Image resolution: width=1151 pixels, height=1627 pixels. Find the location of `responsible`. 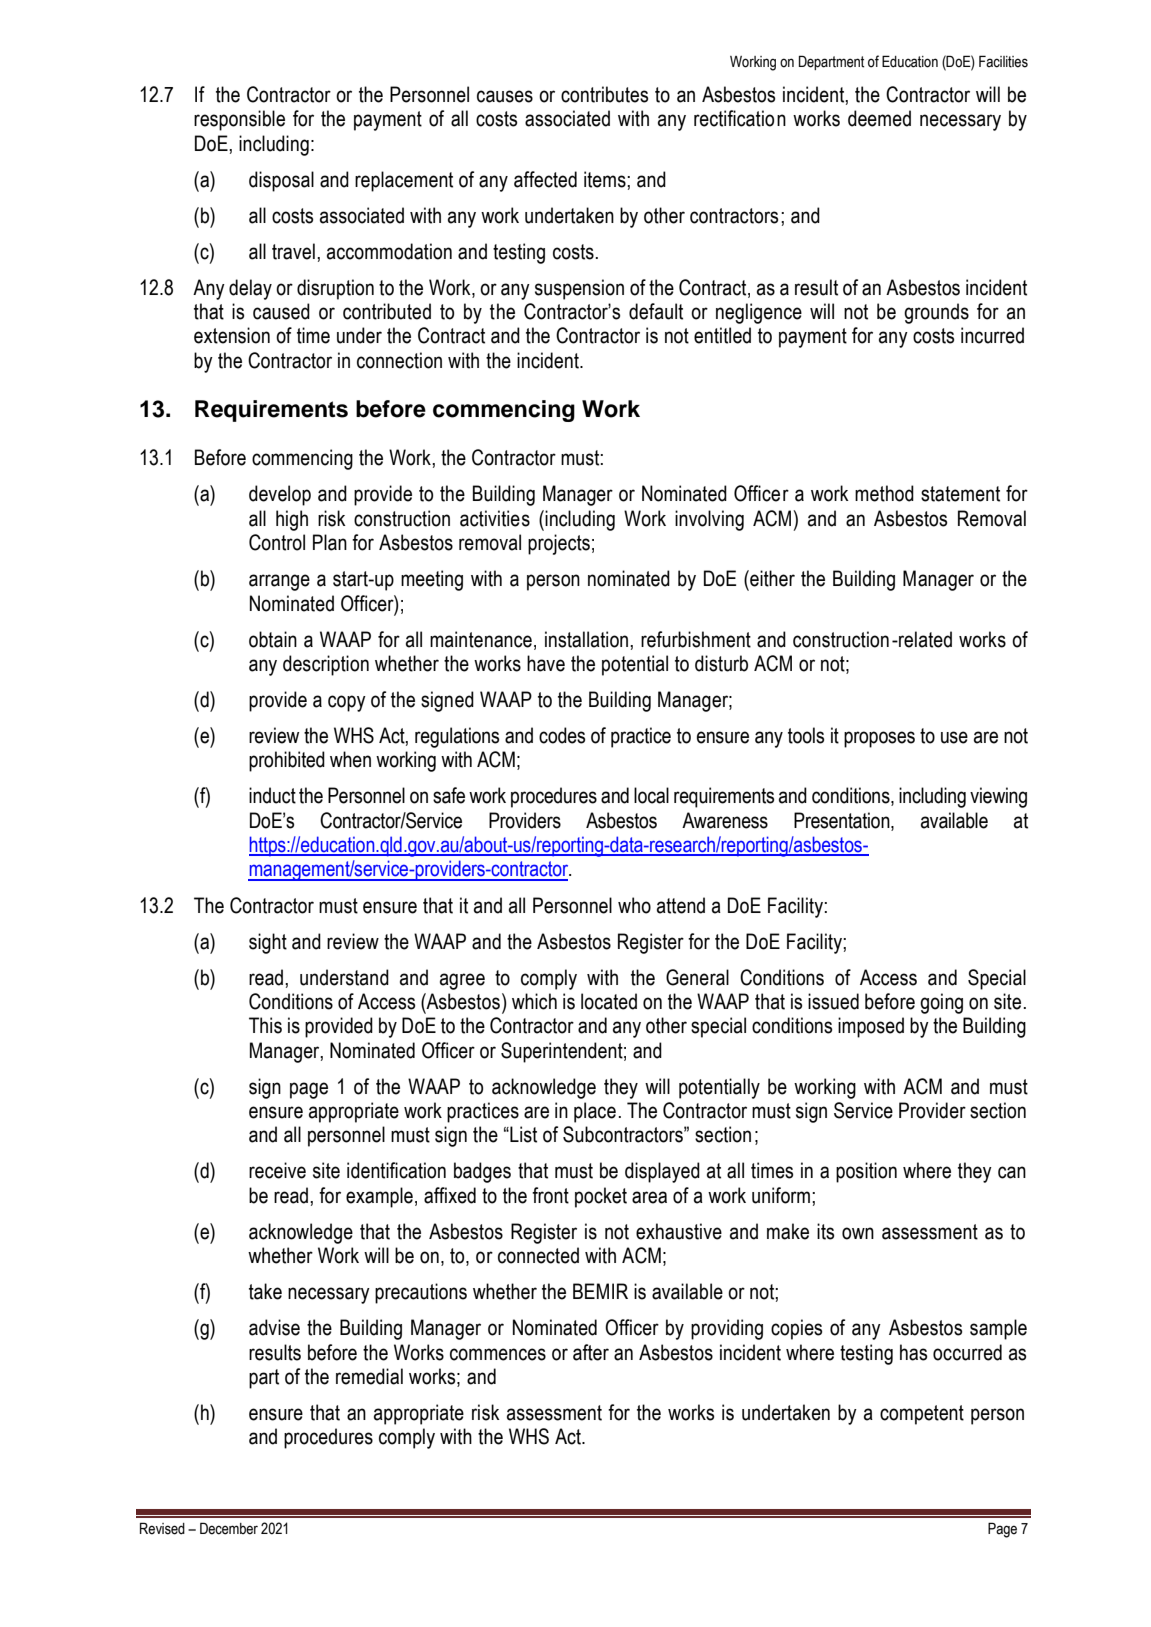

responsible is located at coordinates (239, 120).
